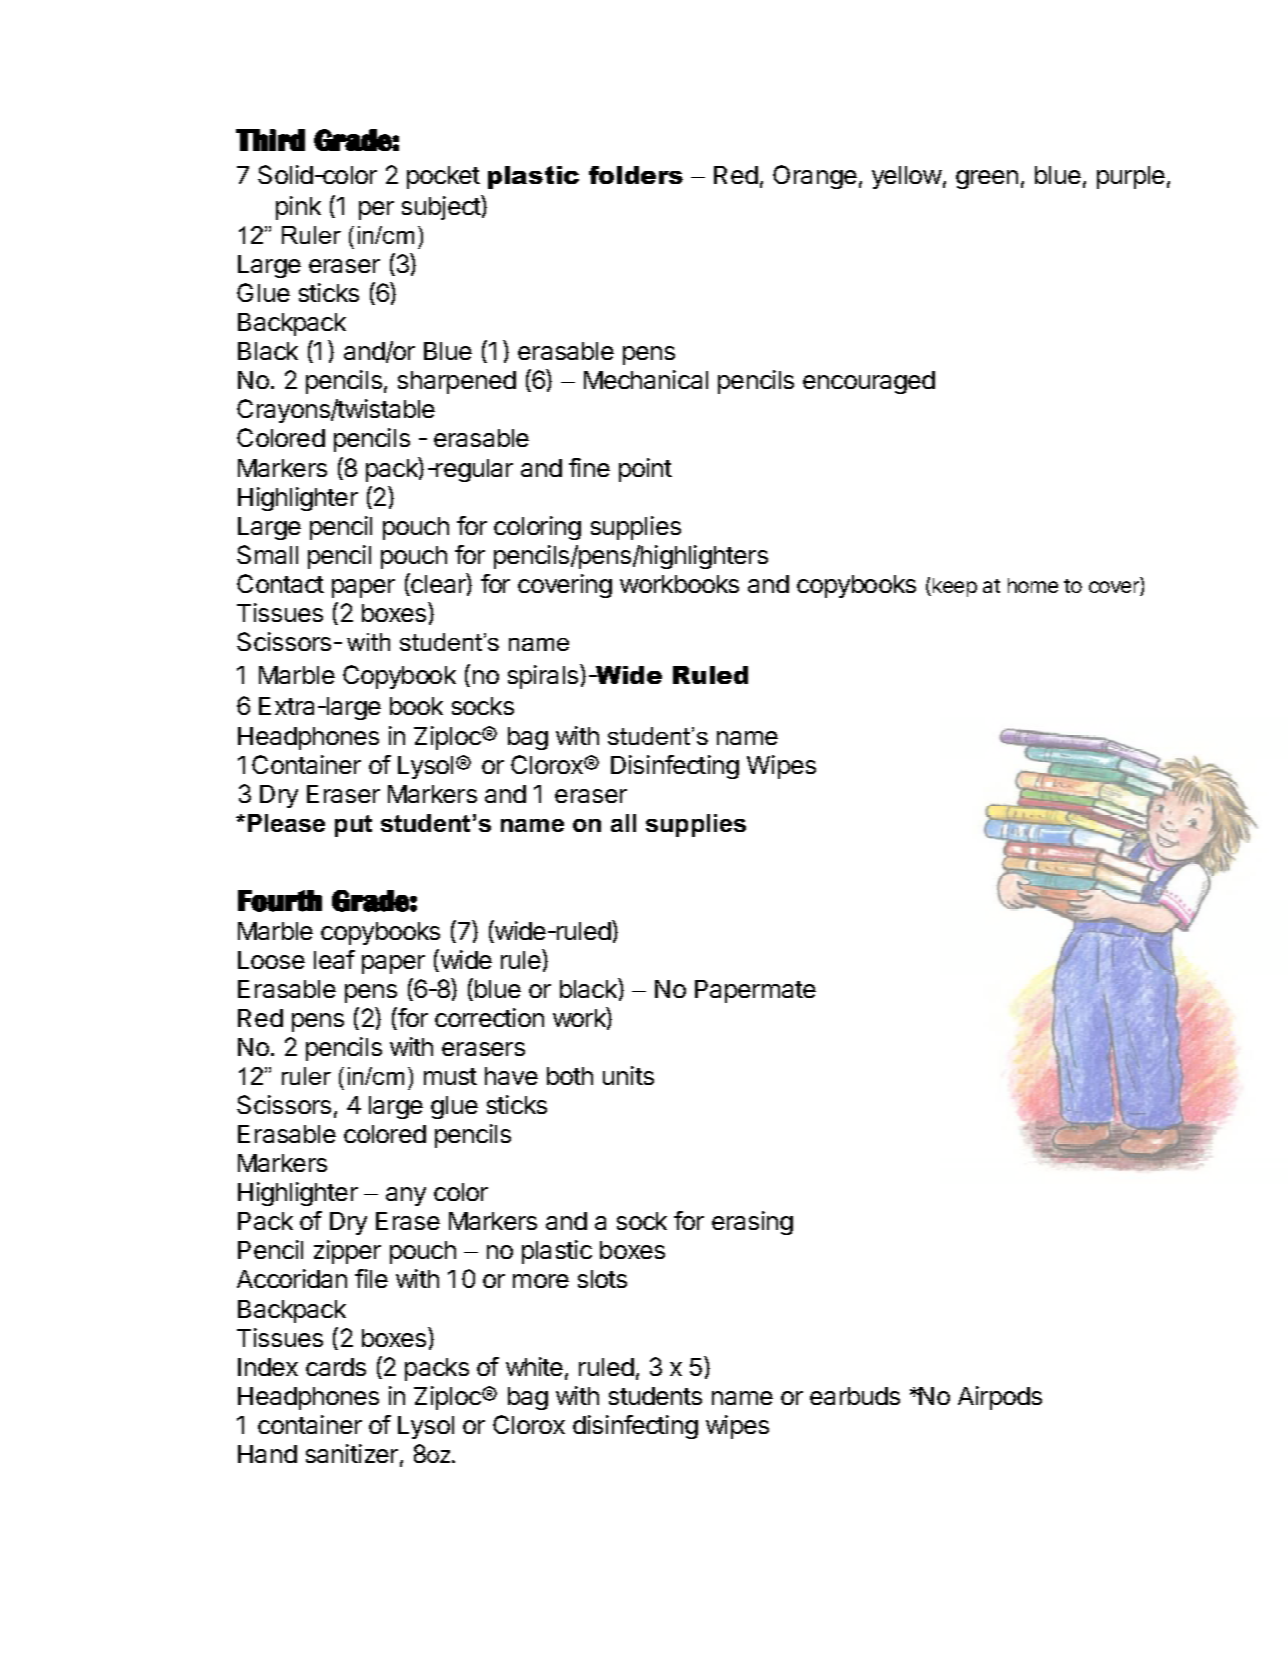 This screenshot has width=1288, height=1667. I want to click on point, so click(645, 470).
